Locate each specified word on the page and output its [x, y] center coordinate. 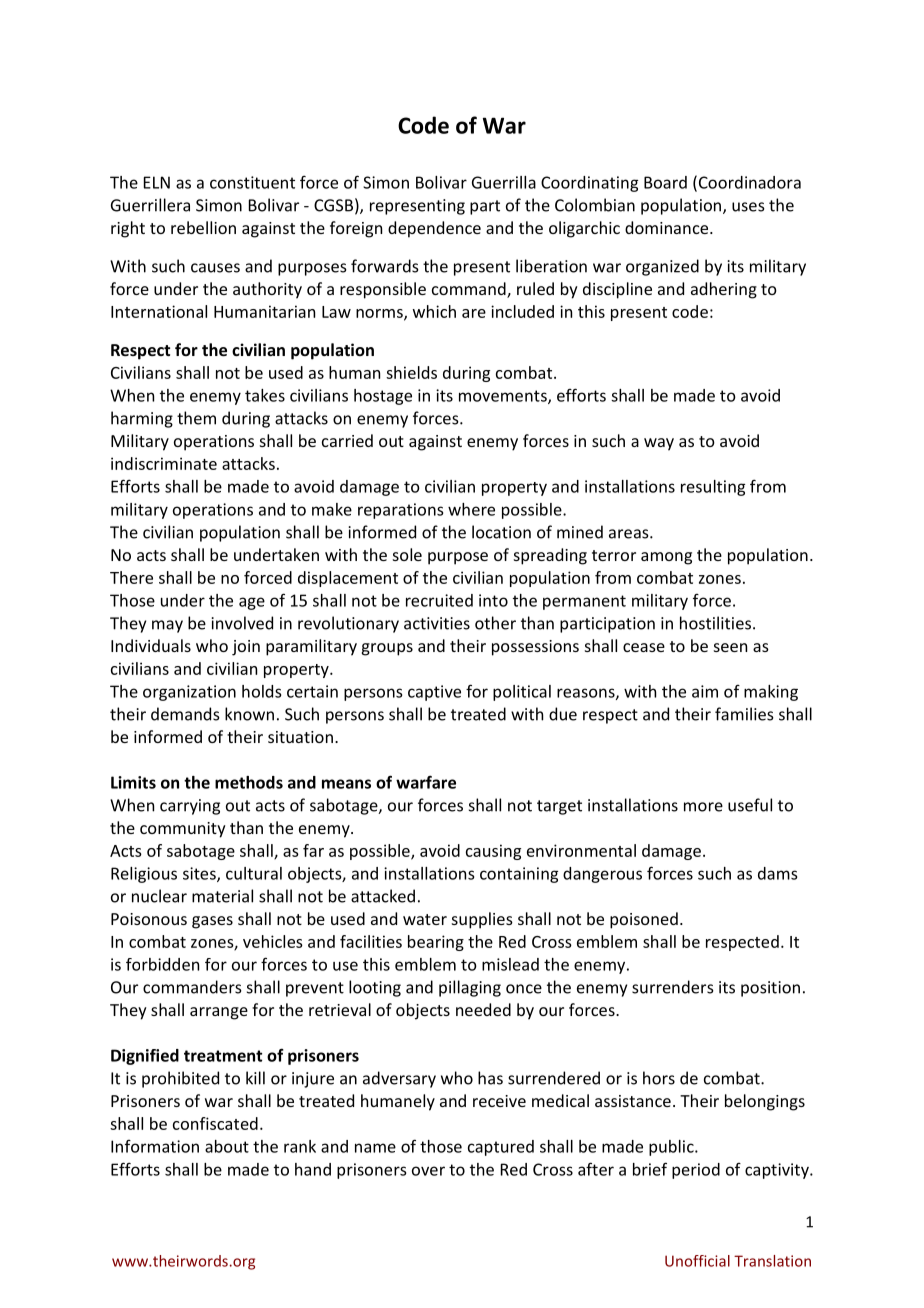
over [428, 1171]
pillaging [470, 988]
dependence [434, 229]
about [227, 1146]
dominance [668, 227]
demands [185, 714]
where [471, 509]
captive [434, 693]
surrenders [673, 987]
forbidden [162, 964]
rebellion [203, 227]
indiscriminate [164, 463]
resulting [713, 488]
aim [705, 691]
